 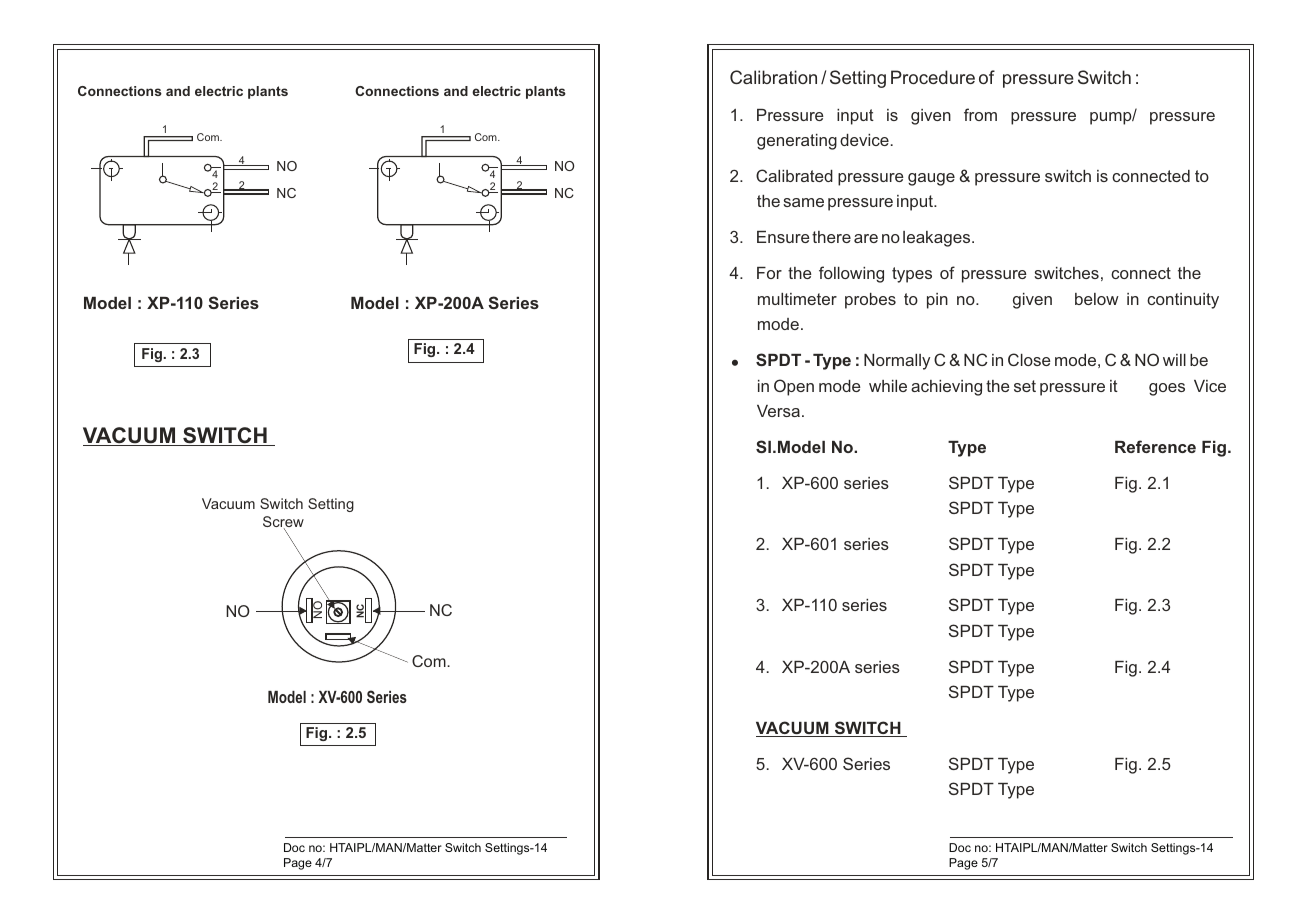 I want to click on Calibration, so click(x=773, y=77).
